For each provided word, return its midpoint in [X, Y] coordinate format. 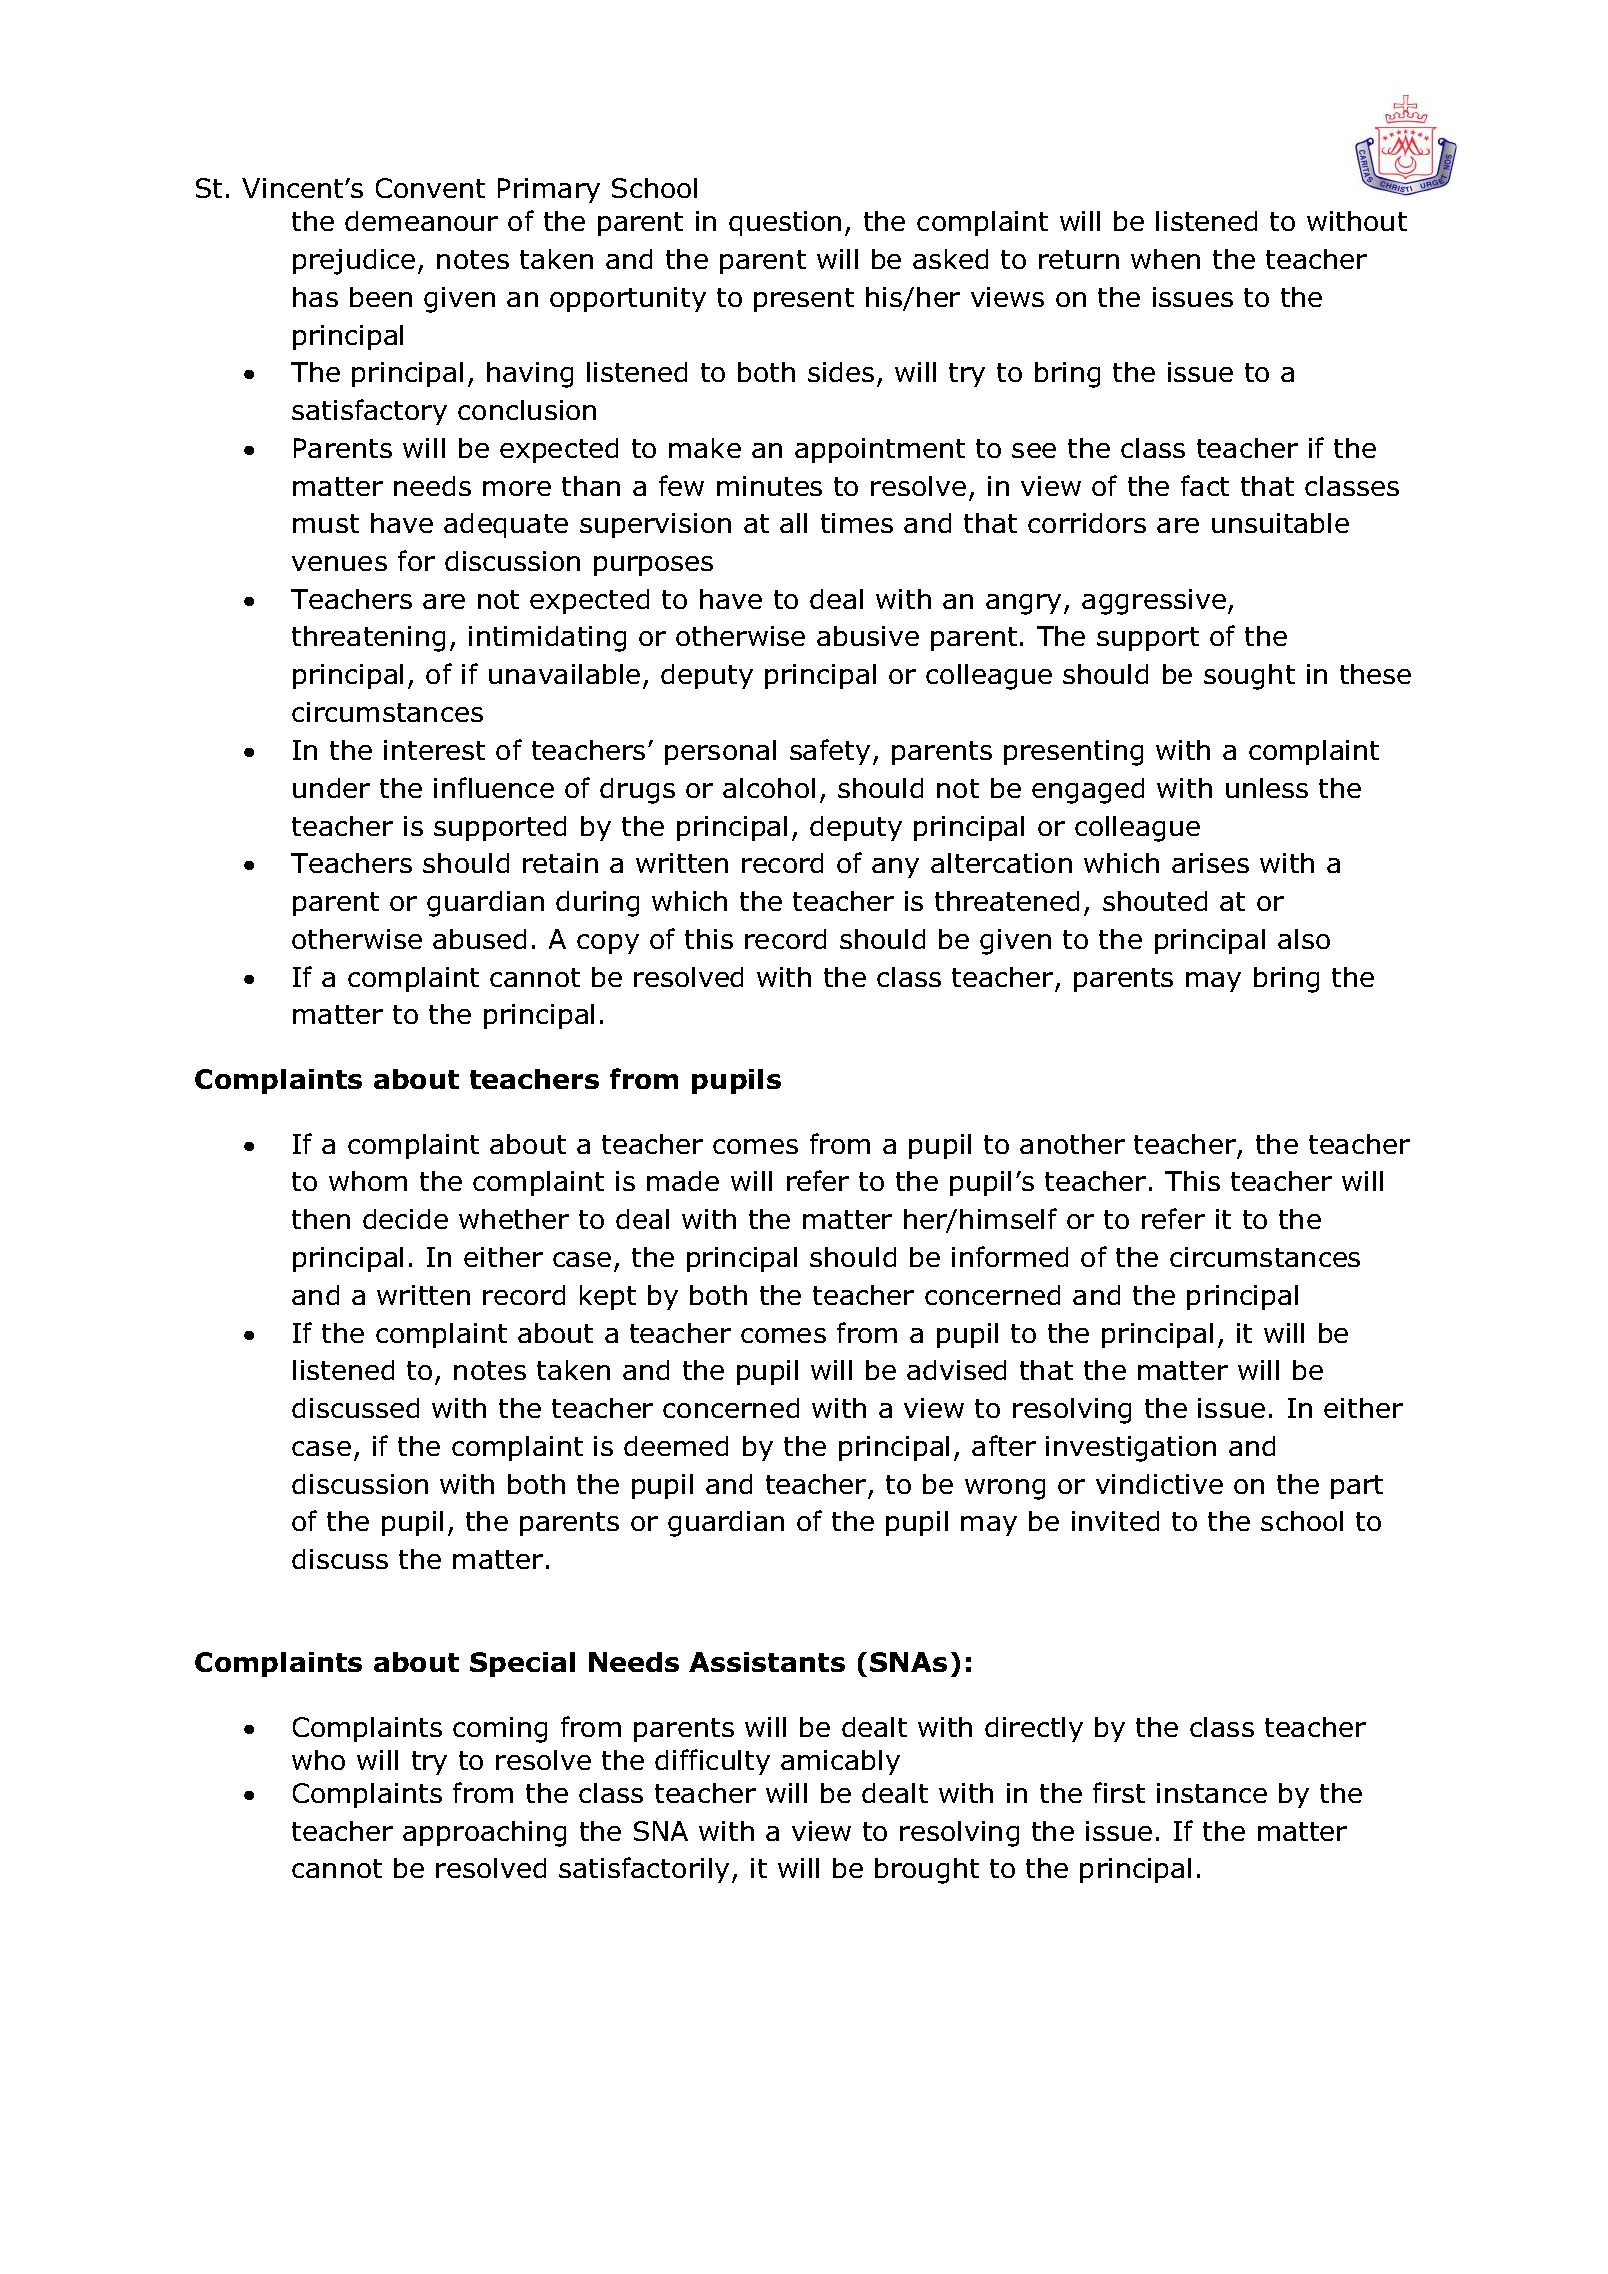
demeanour [421, 221]
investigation [1131, 1449]
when [1165, 259]
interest [434, 750]
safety [830, 752]
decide [405, 1219]
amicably [840, 1762]
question [785, 223]
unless [1267, 788]
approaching [484, 1834]
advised [956, 1370]
